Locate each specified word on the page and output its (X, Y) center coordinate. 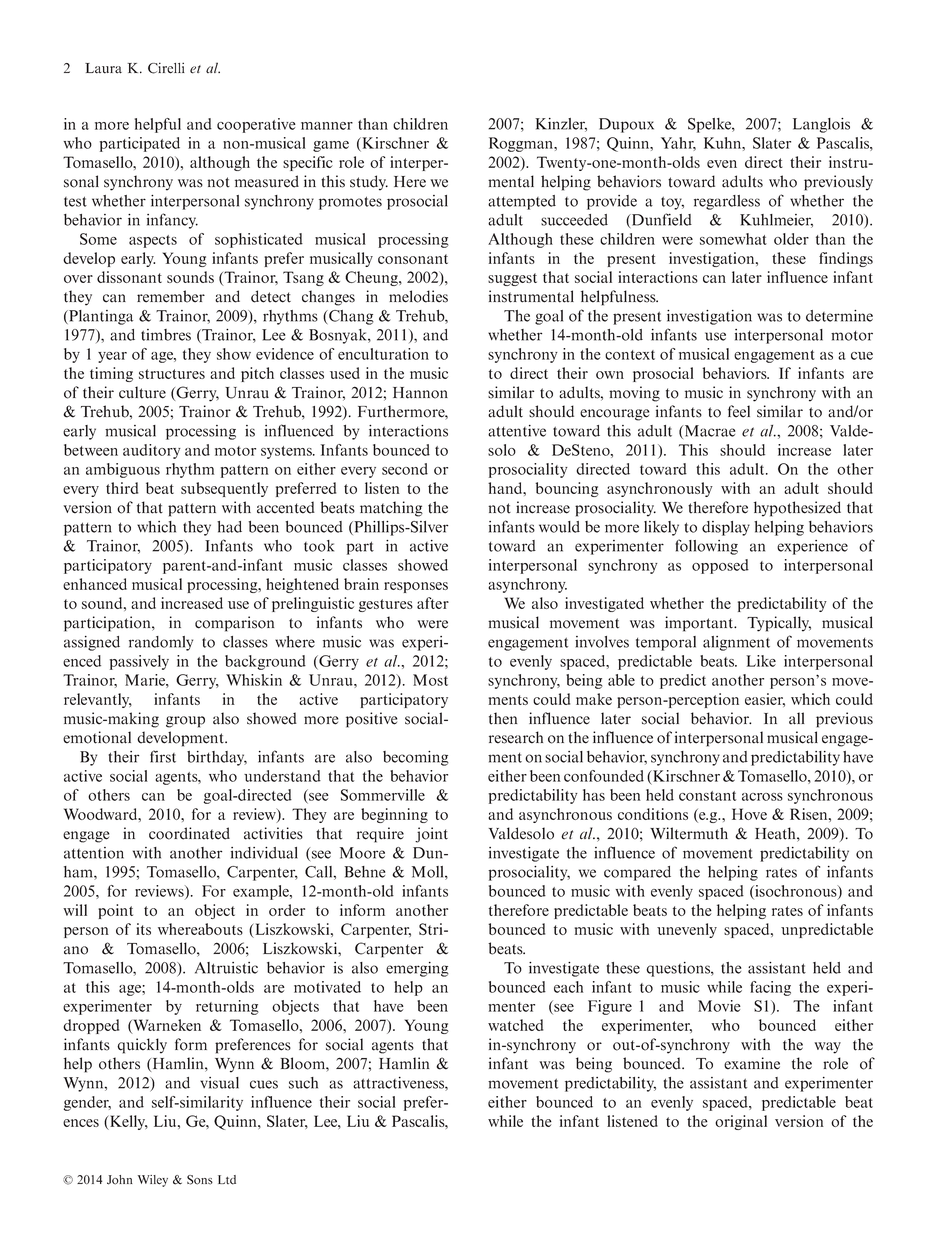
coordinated (189, 833)
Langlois (821, 125)
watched (515, 1025)
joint (431, 835)
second (405, 469)
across (762, 797)
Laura (103, 68)
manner (327, 126)
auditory (152, 451)
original (741, 1122)
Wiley (153, 1181)
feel (739, 411)
